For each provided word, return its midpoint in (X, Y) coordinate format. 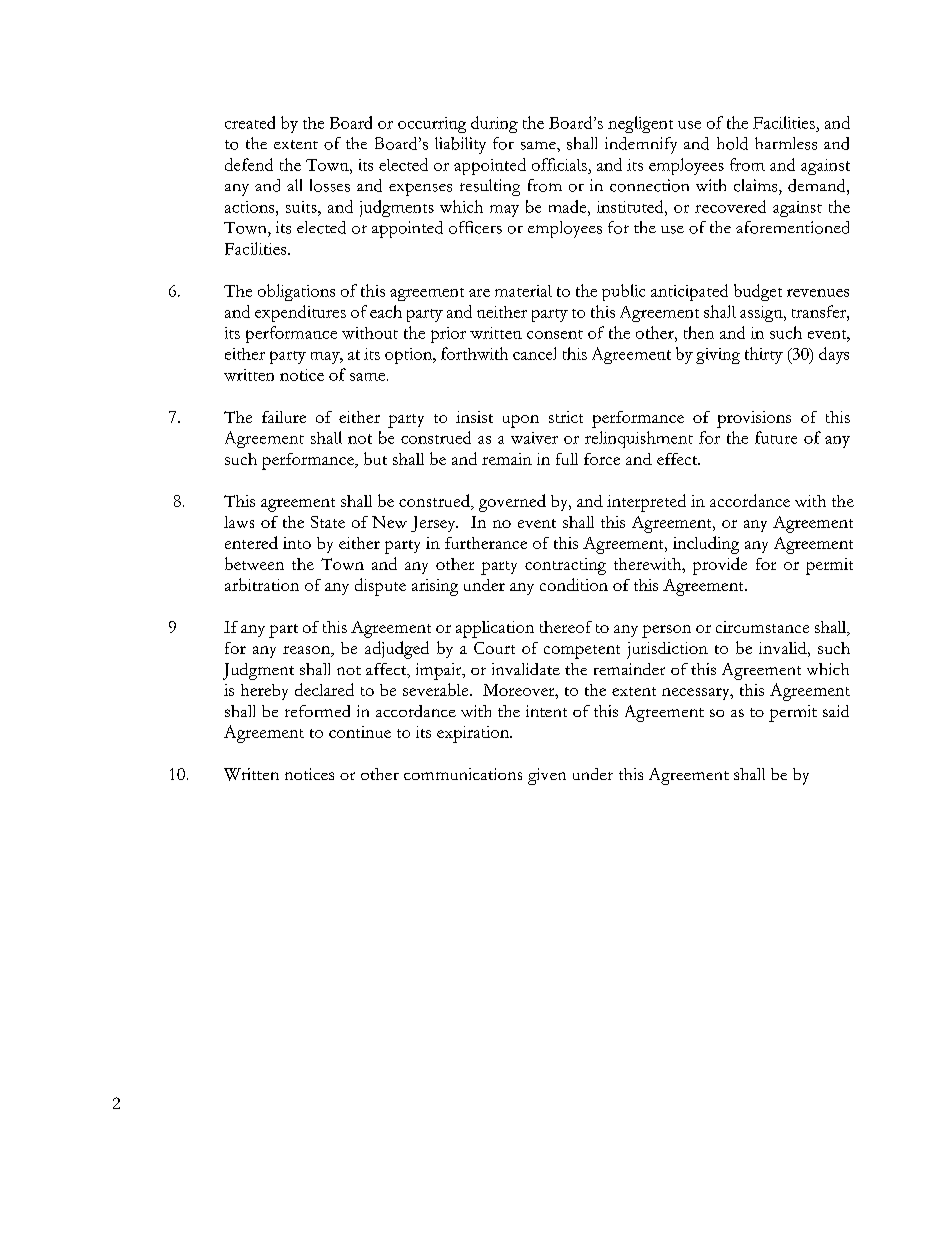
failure (284, 417)
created (250, 122)
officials (559, 164)
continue (360, 732)
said (836, 711)
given (547, 776)
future (776, 437)
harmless (786, 143)
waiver (534, 438)
